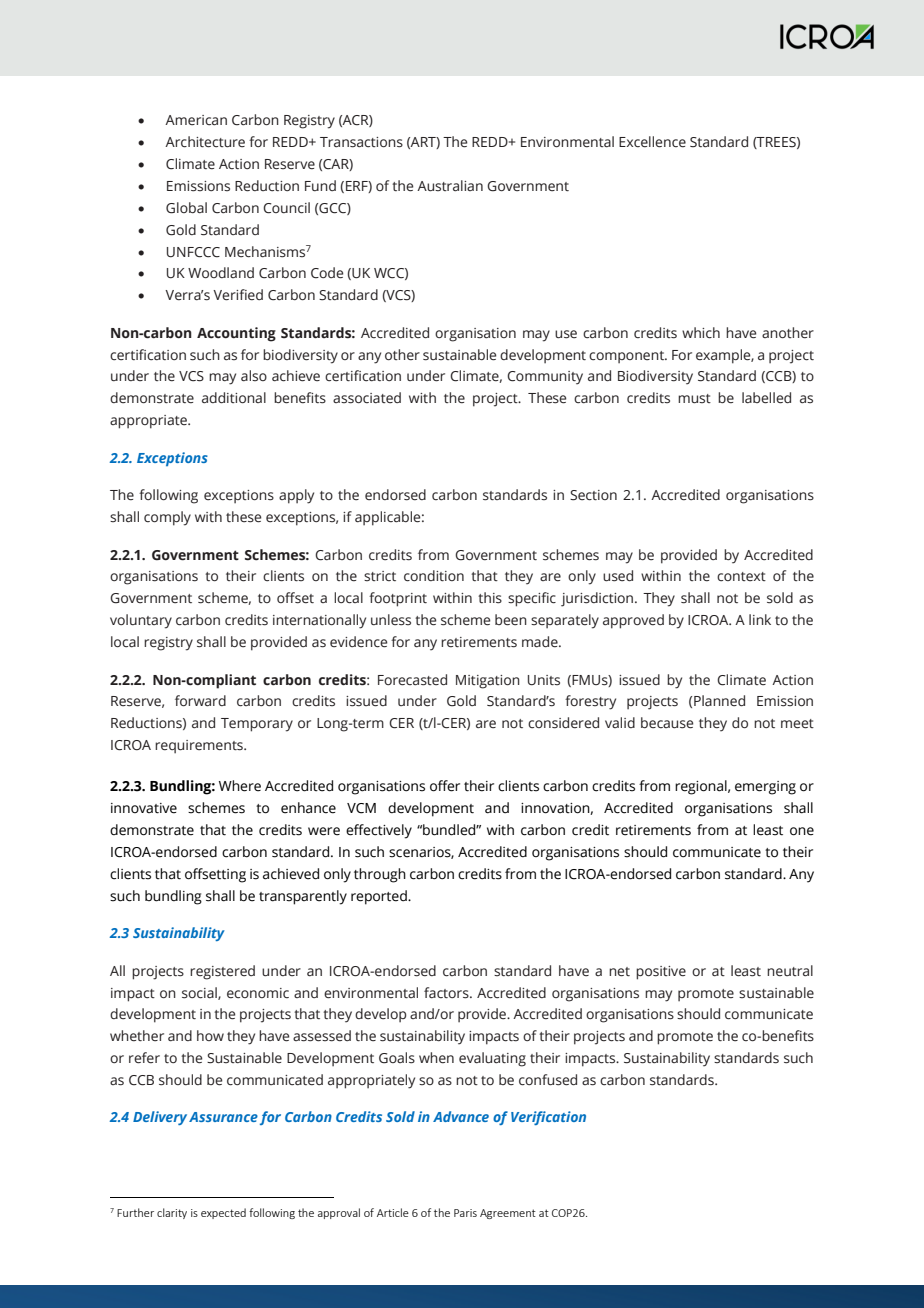  Describe the element at coordinates (205, 142) in the screenshot. I see `Architecture` at that location.
